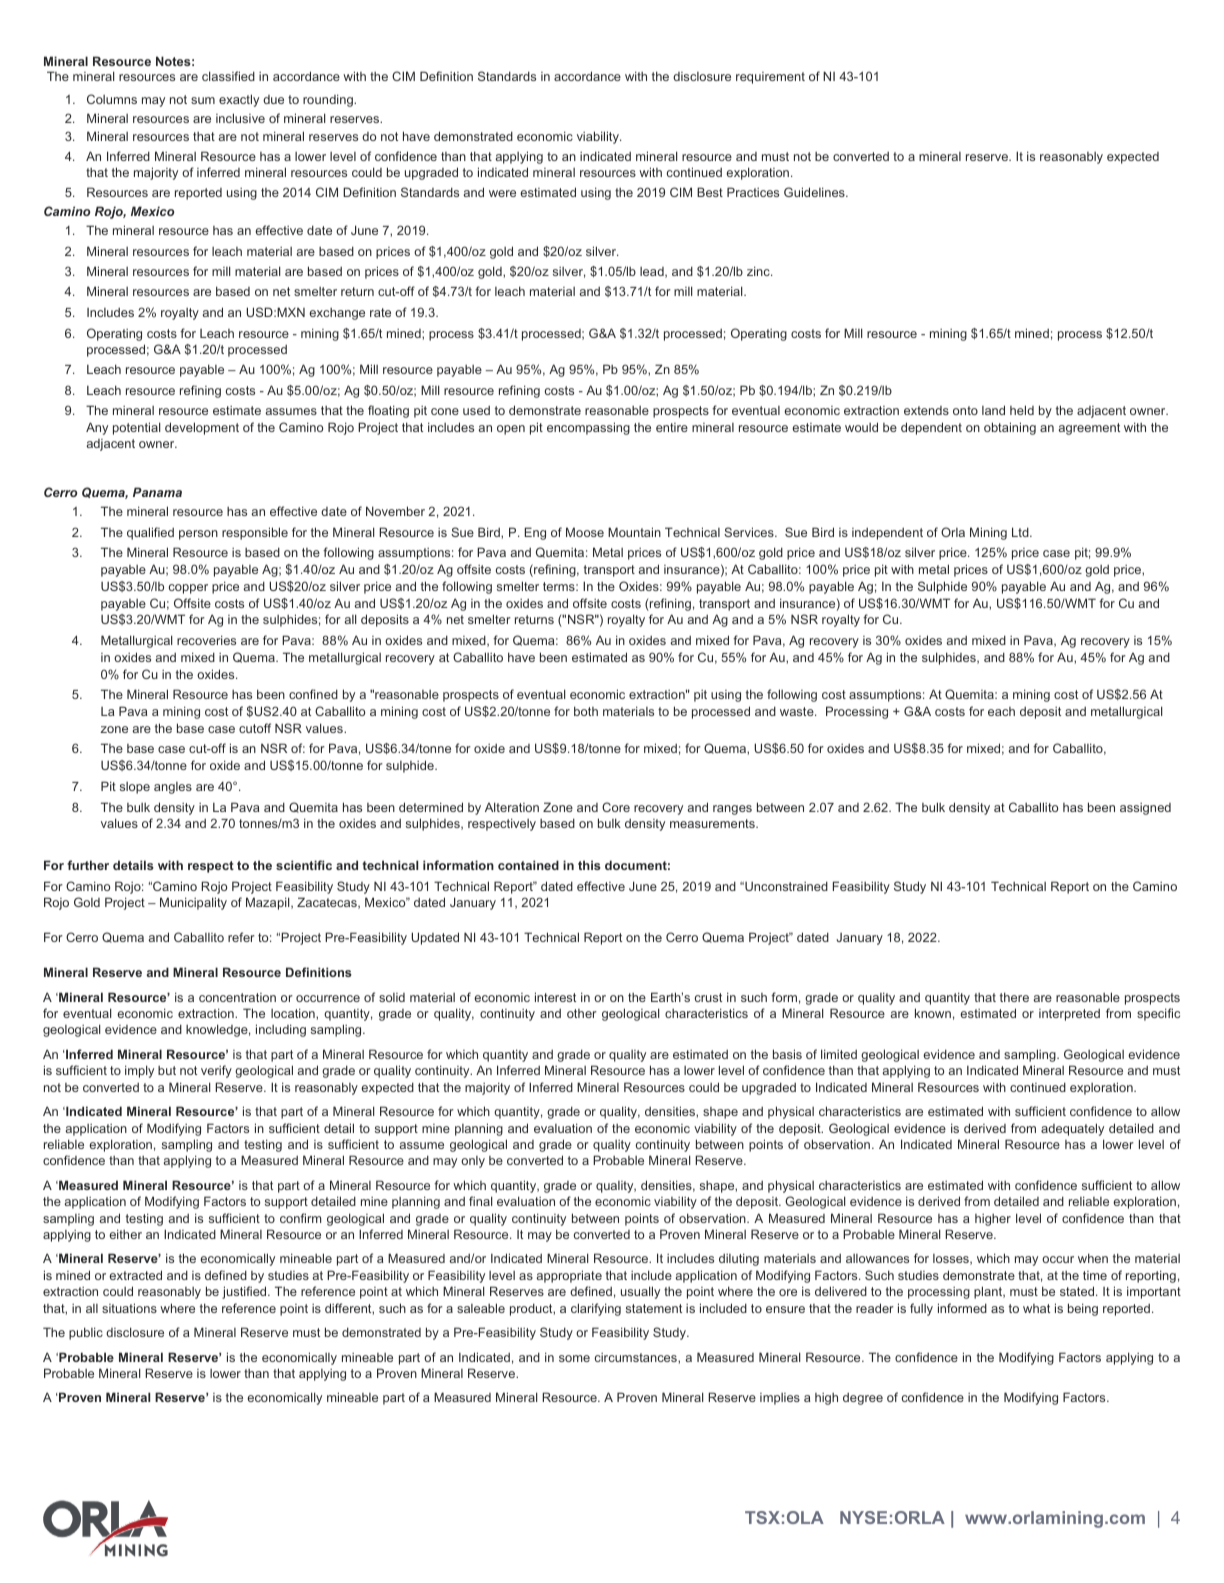 The image size is (1224, 1583). Describe the element at coordinates (637, 1357) in the page. I see `circumstances` at that location.
